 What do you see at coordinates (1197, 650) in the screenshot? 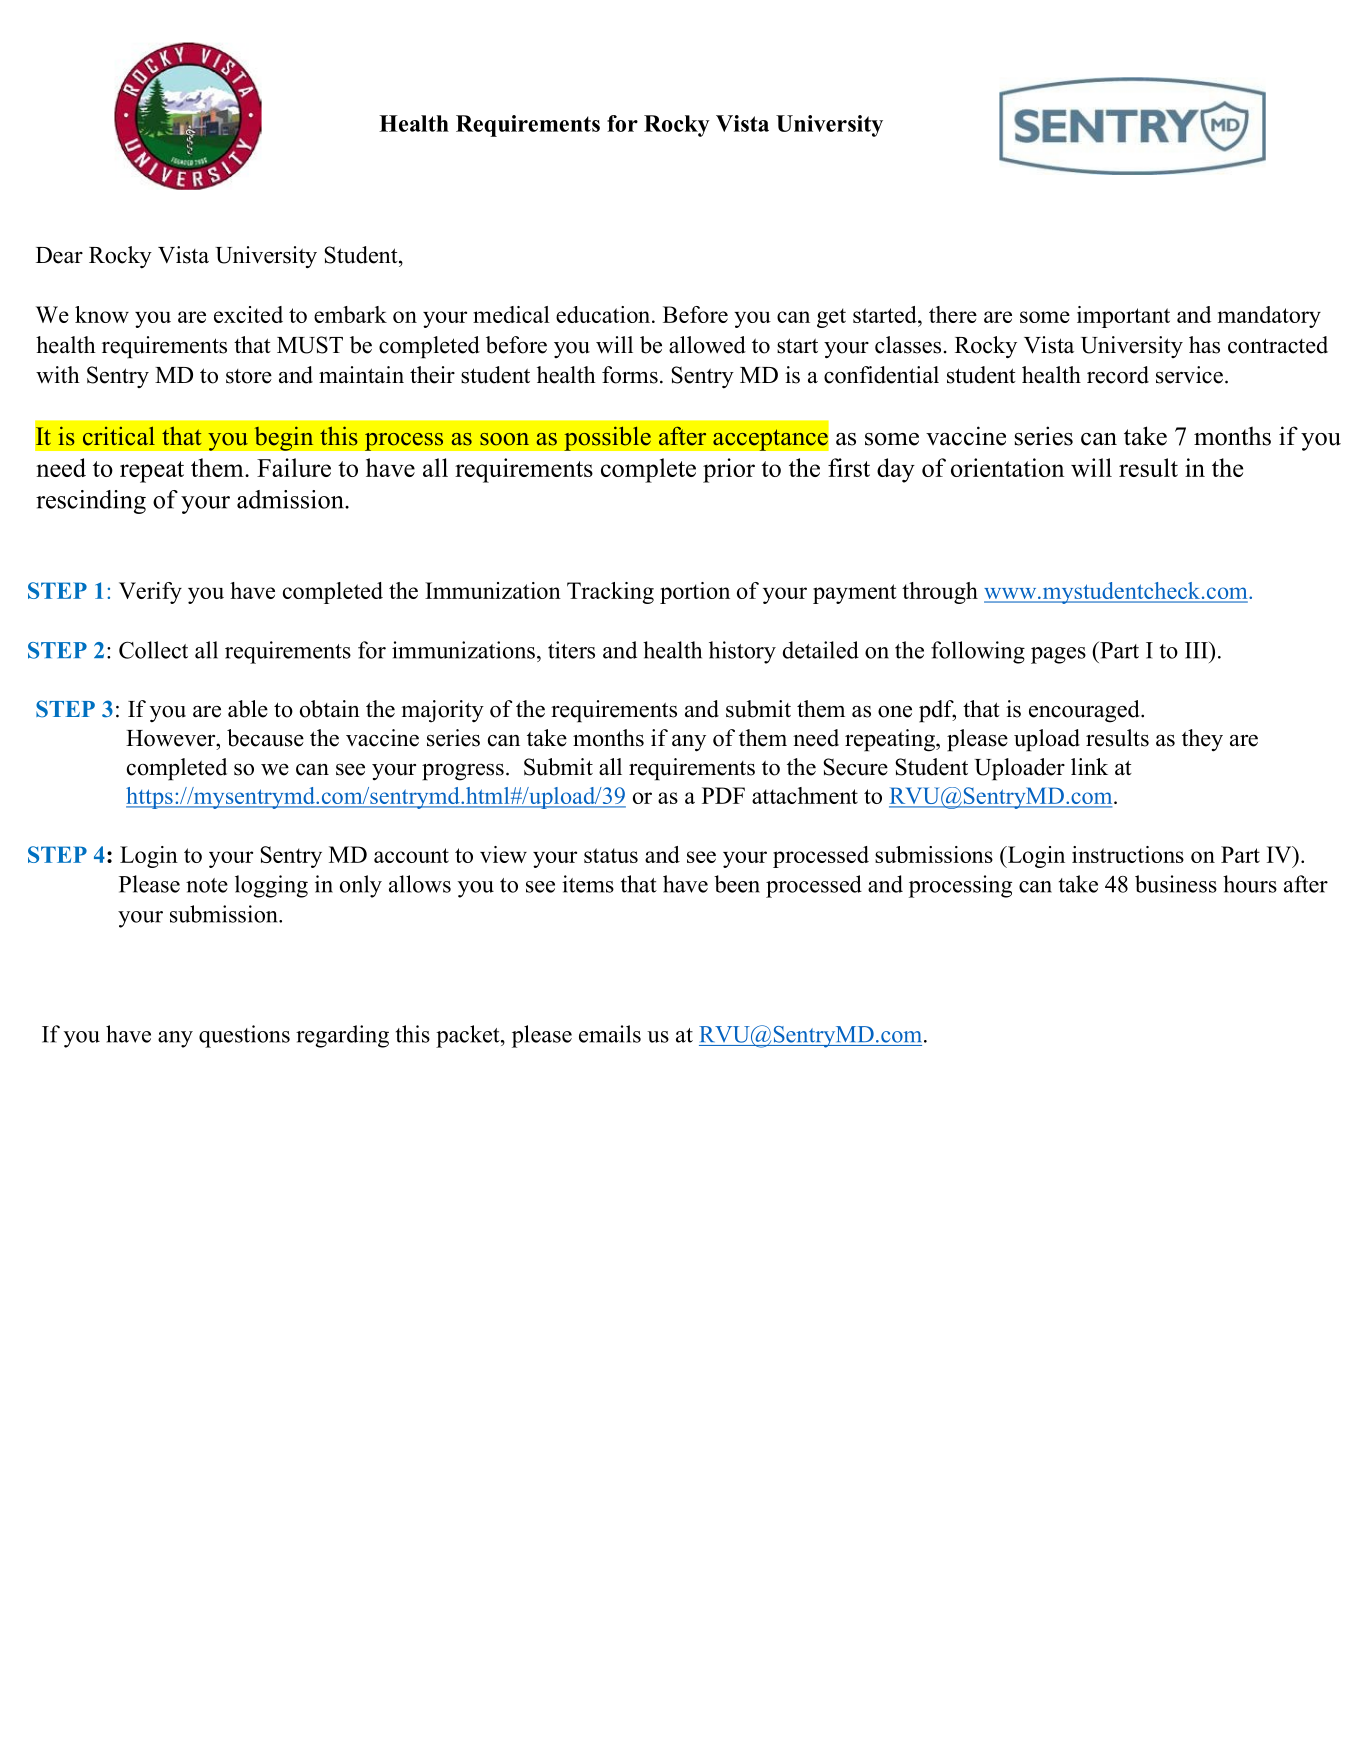
I see `III` at bounding box center [1197, 650].
